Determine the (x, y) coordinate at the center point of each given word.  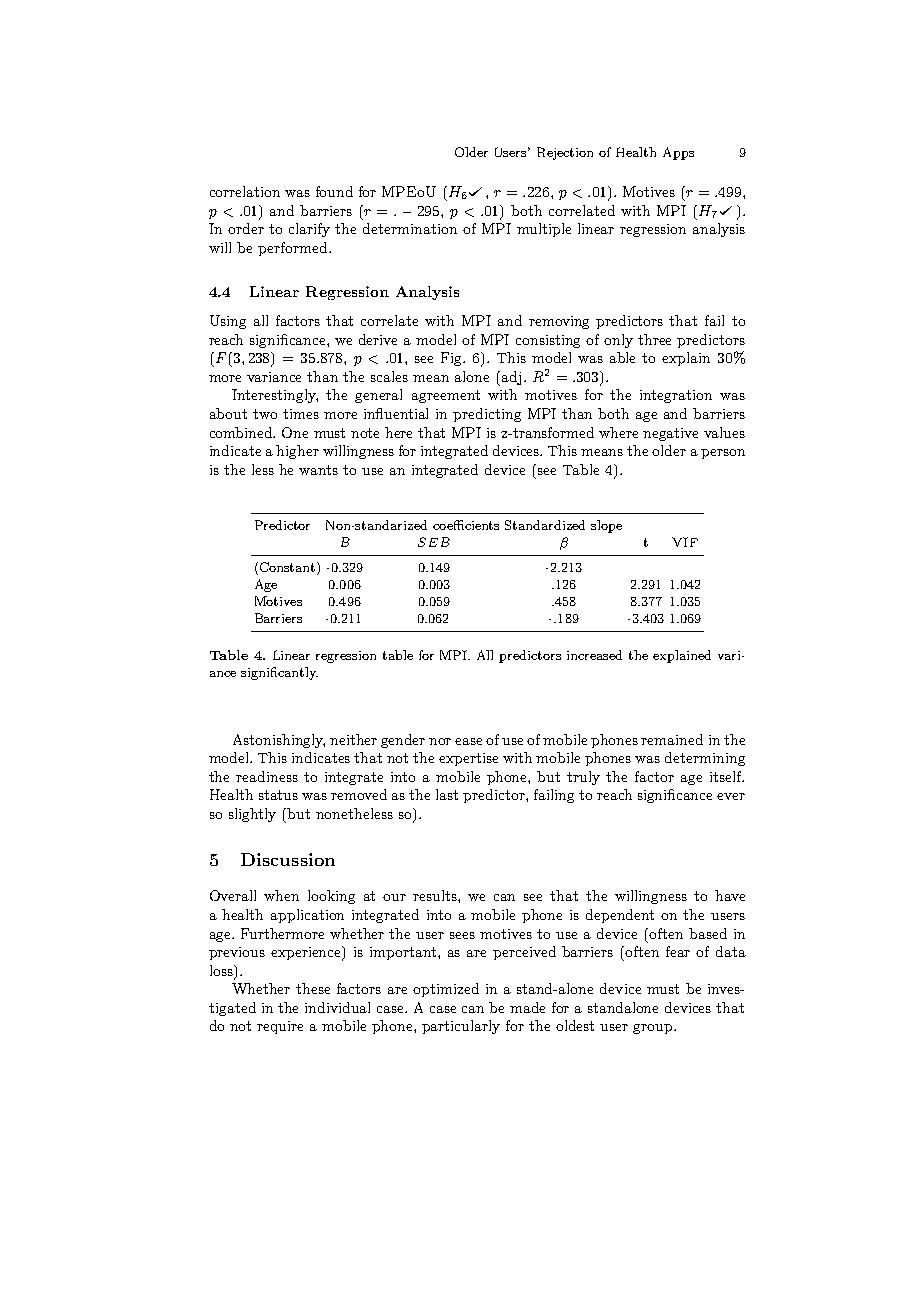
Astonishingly (279, 741)
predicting (487, 415)
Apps (678, 153)
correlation (245, 191)
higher (297, 452)
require (280, 1027)
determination (410, 228)
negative (670, 434)
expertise (468, 759)
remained (672, 739)
